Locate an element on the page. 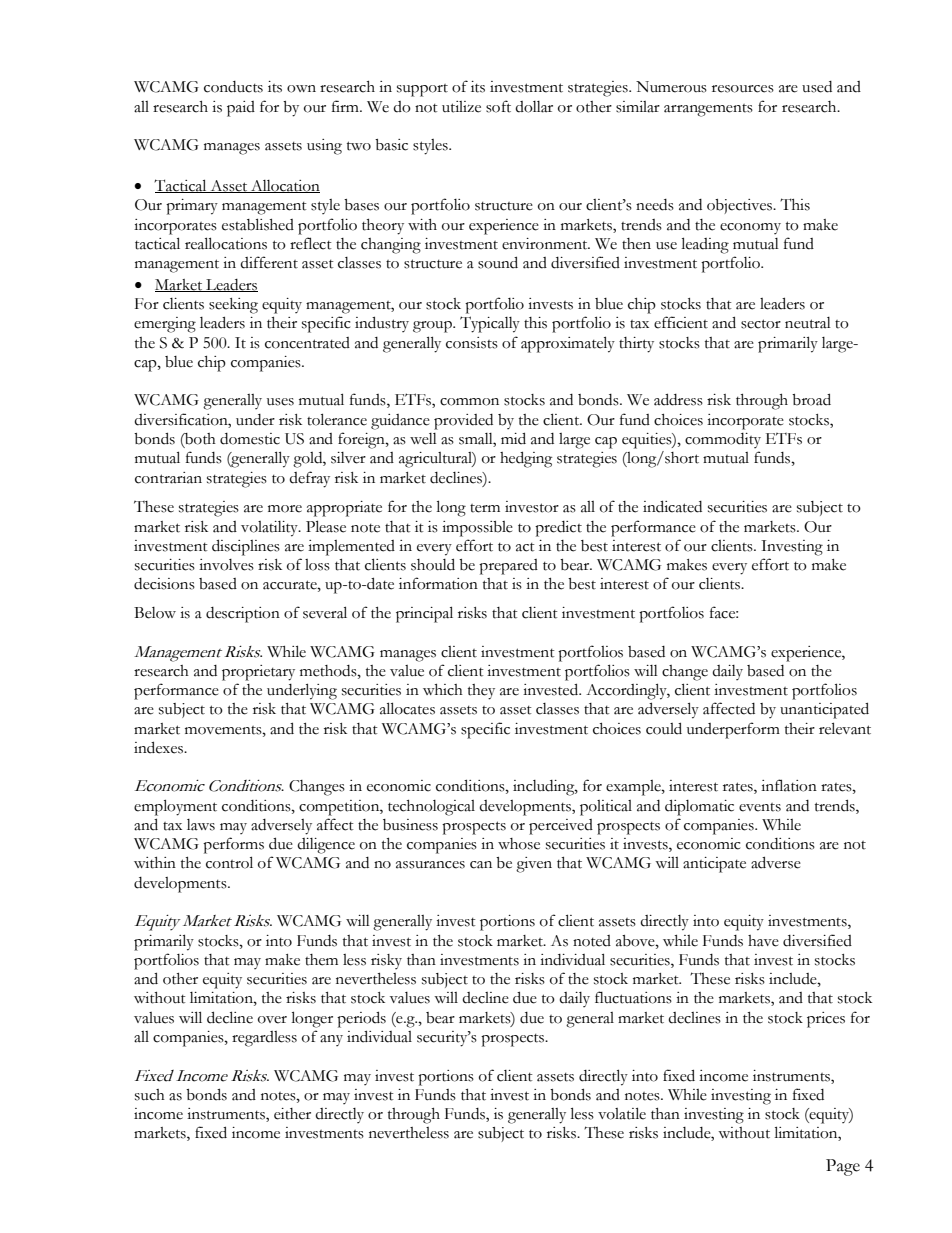 The width and height of the image is (952, 1233). paid is located at coordinates (241, 109).
